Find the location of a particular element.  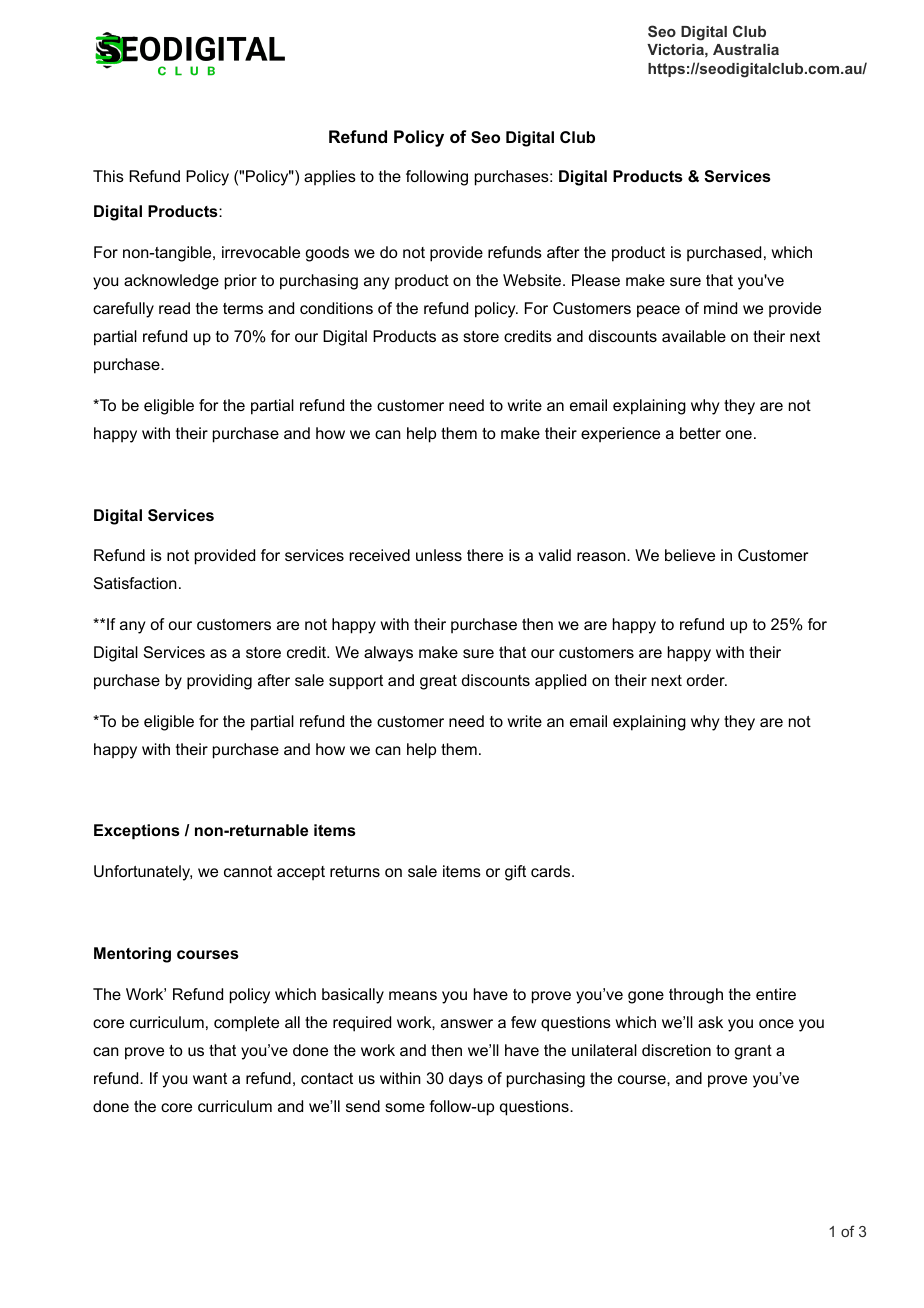

Satisfaction is located at coordinates (135, 583).
